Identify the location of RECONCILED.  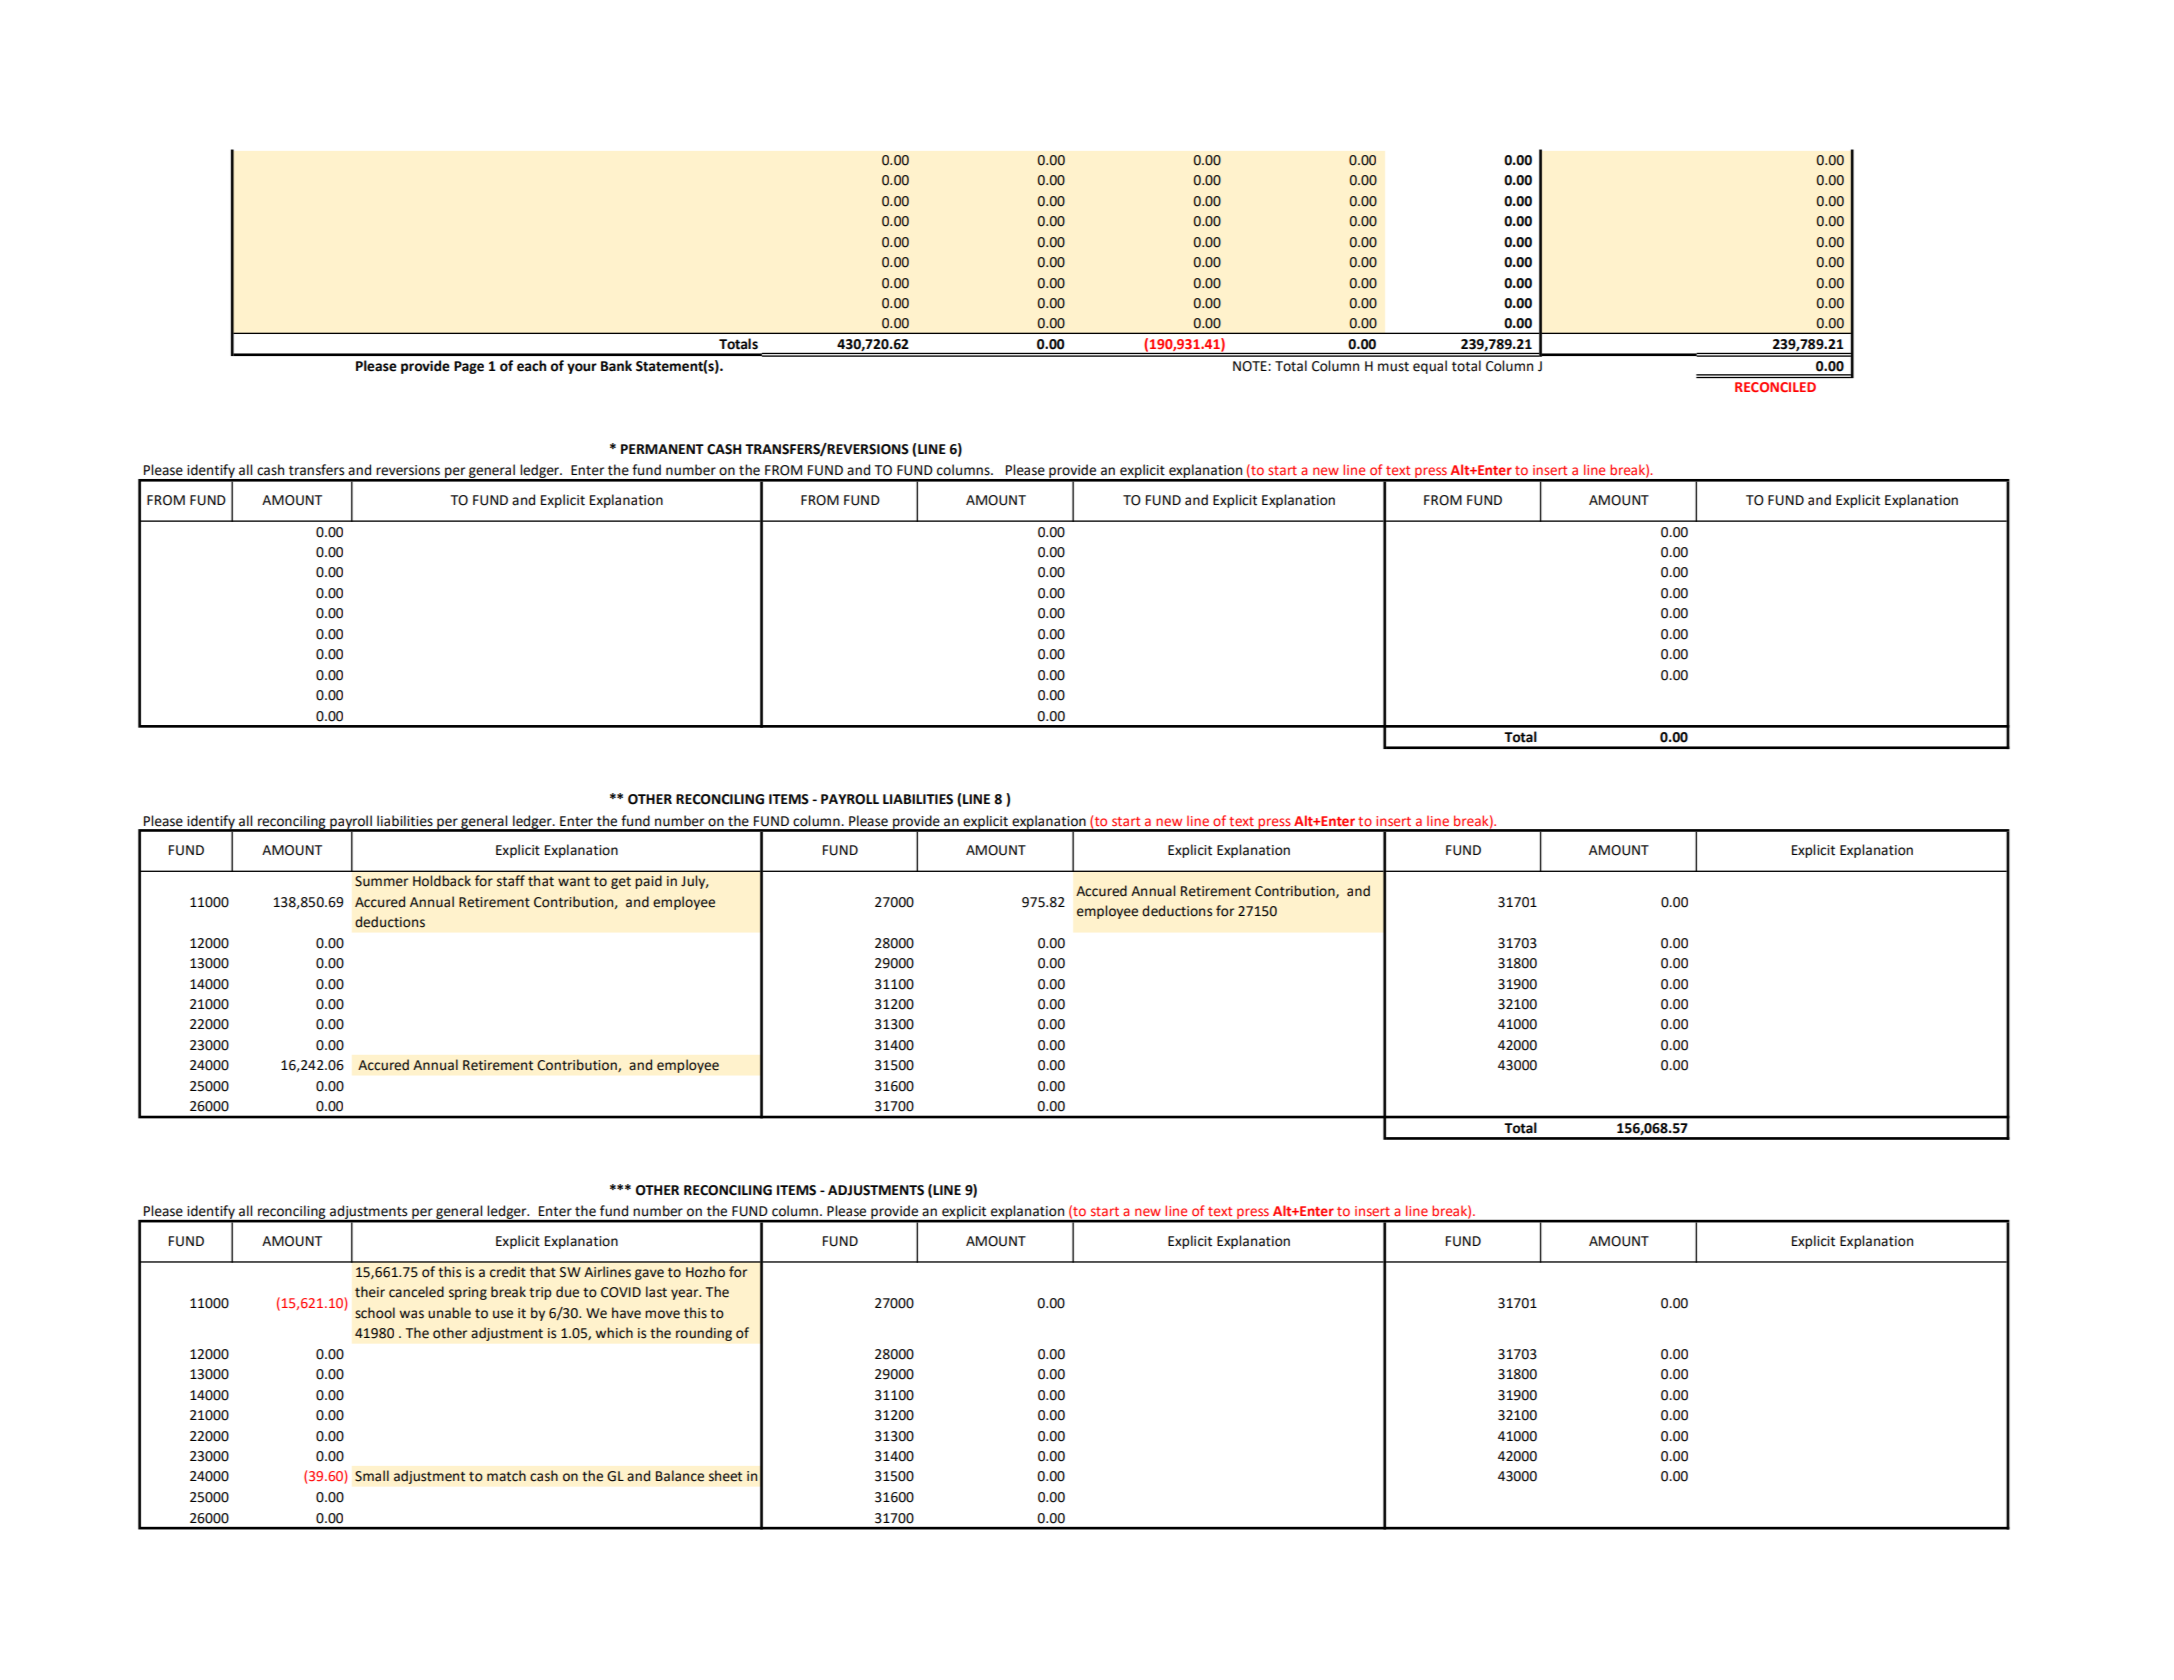
(1775, 387).
